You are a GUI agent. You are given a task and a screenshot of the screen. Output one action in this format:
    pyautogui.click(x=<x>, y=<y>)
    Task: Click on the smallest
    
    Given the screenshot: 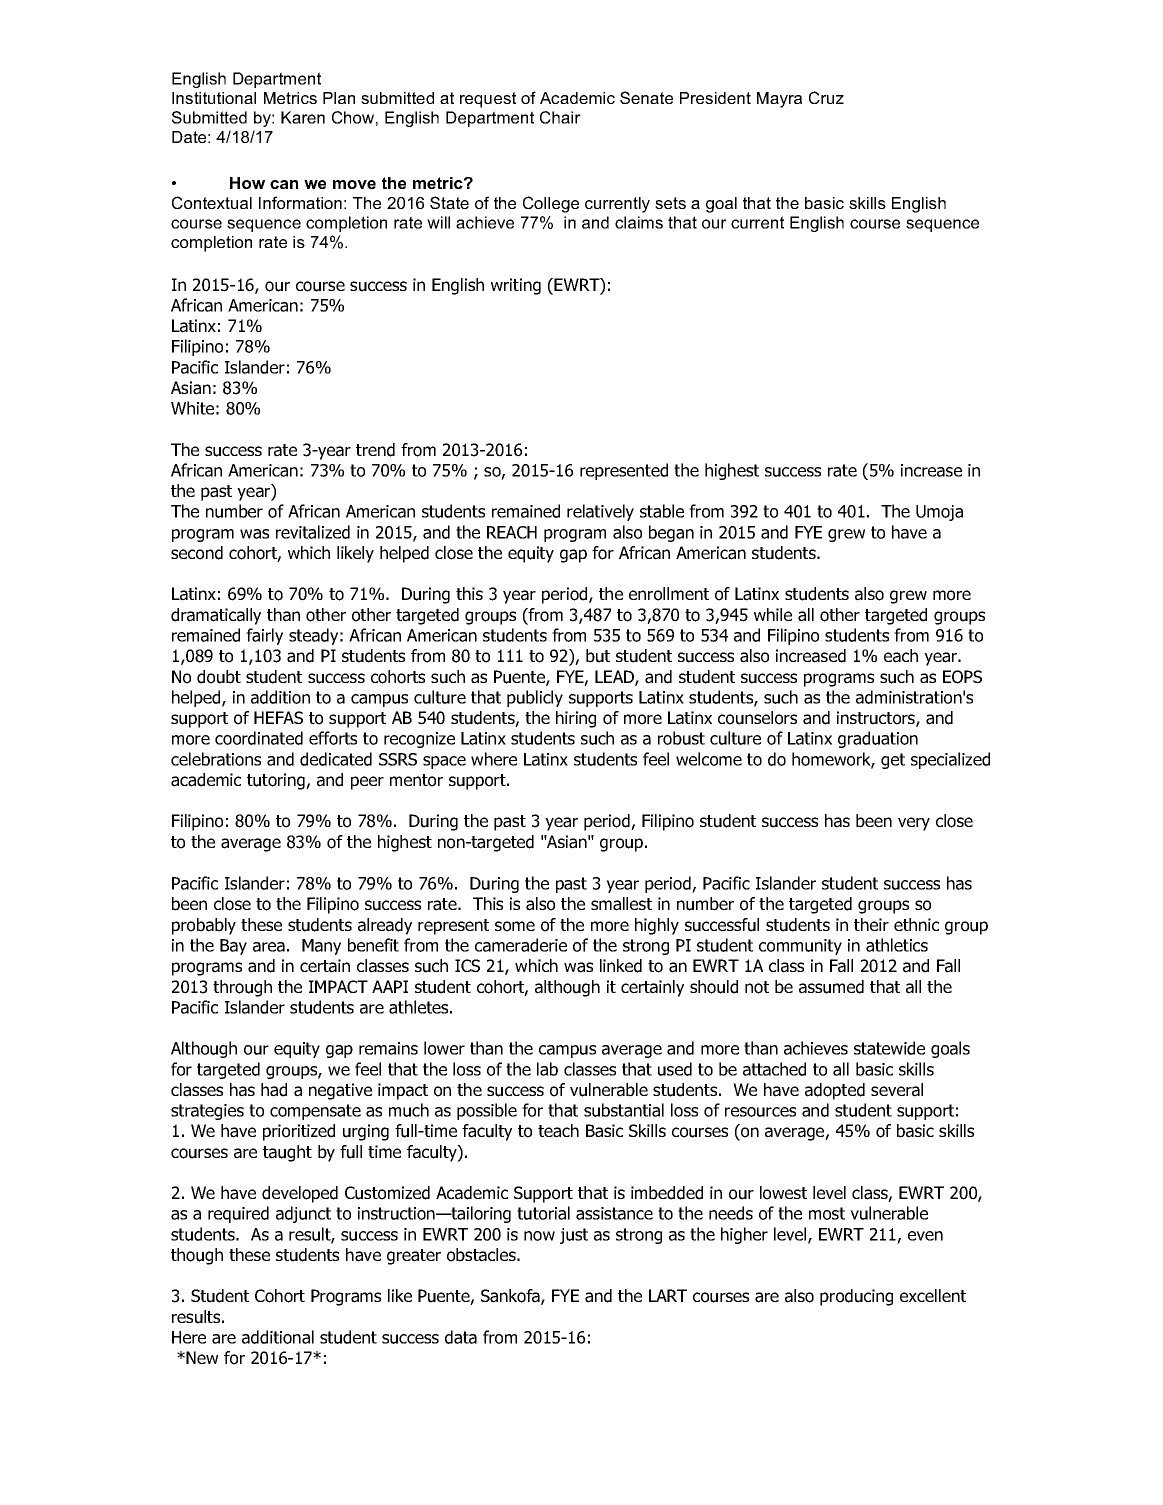 What is the action you would take?
    pyautogui.click(x=621, y=904)
